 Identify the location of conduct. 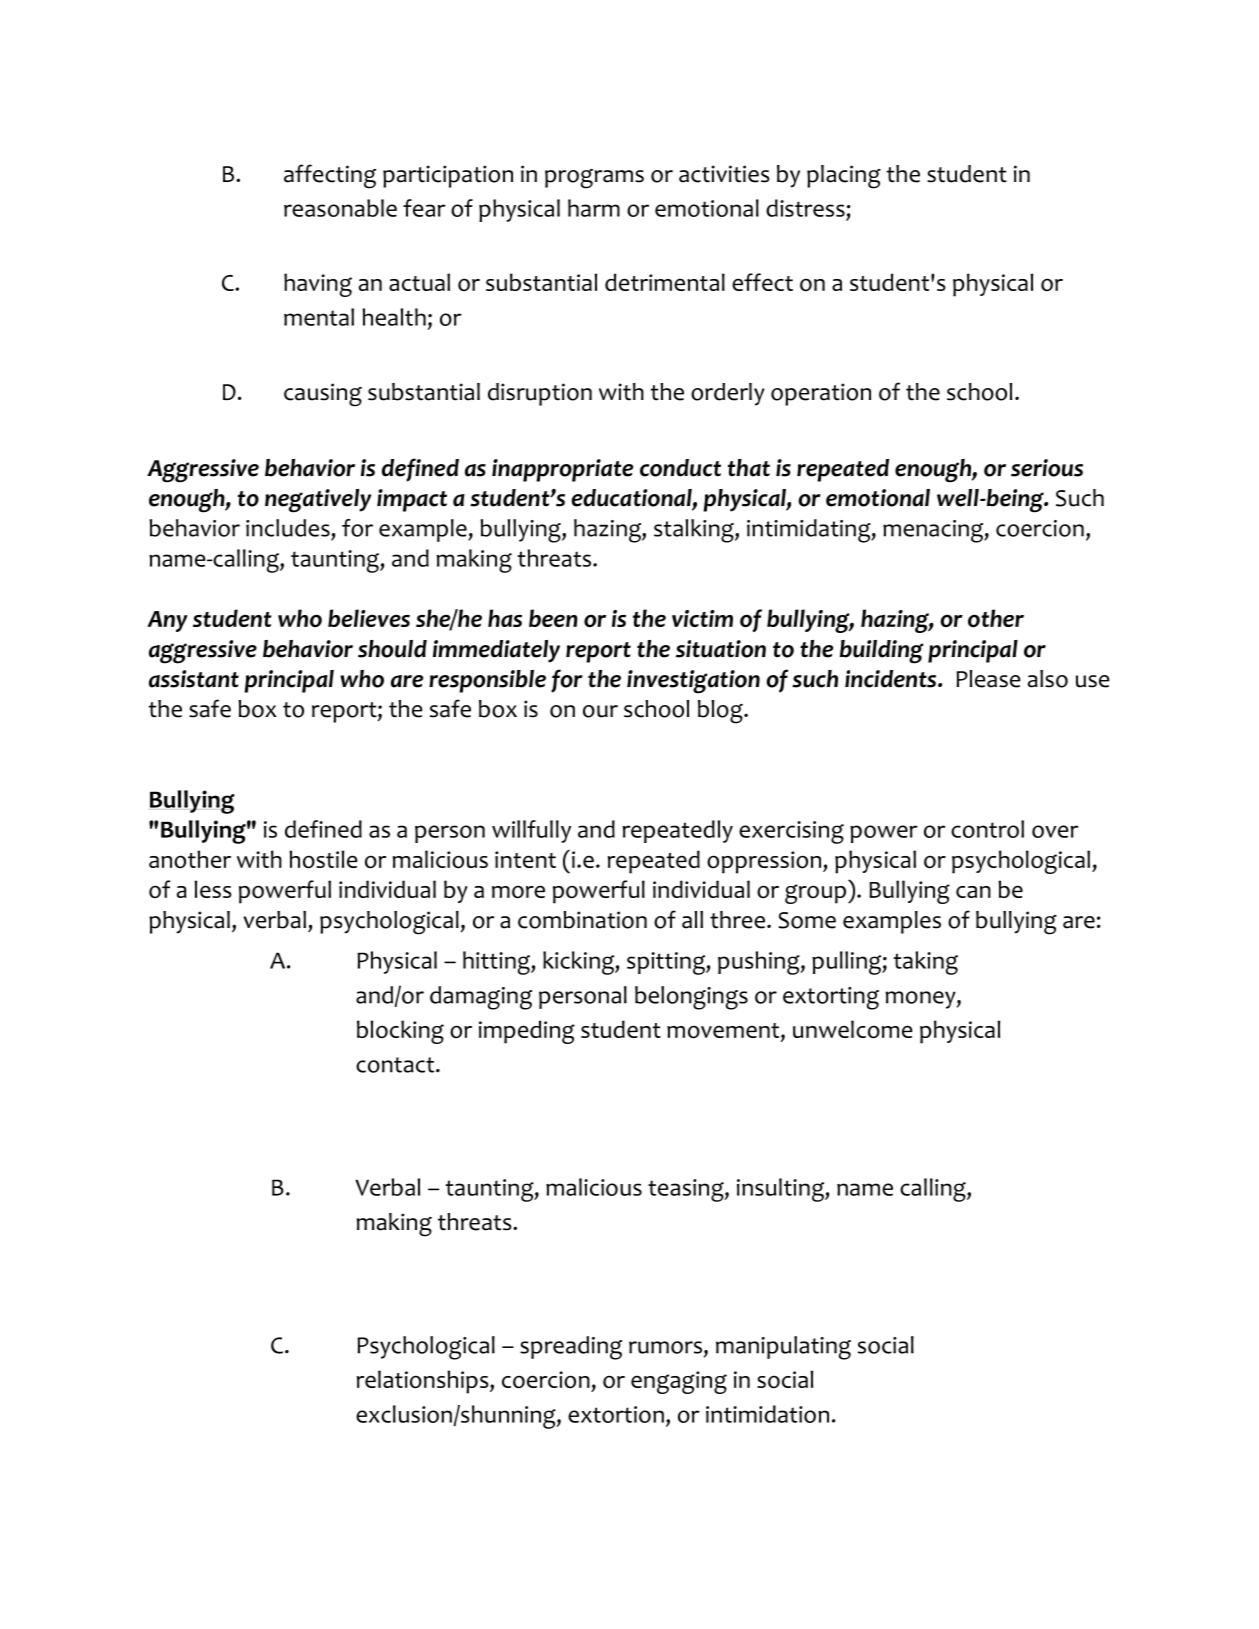
(680, 468).
